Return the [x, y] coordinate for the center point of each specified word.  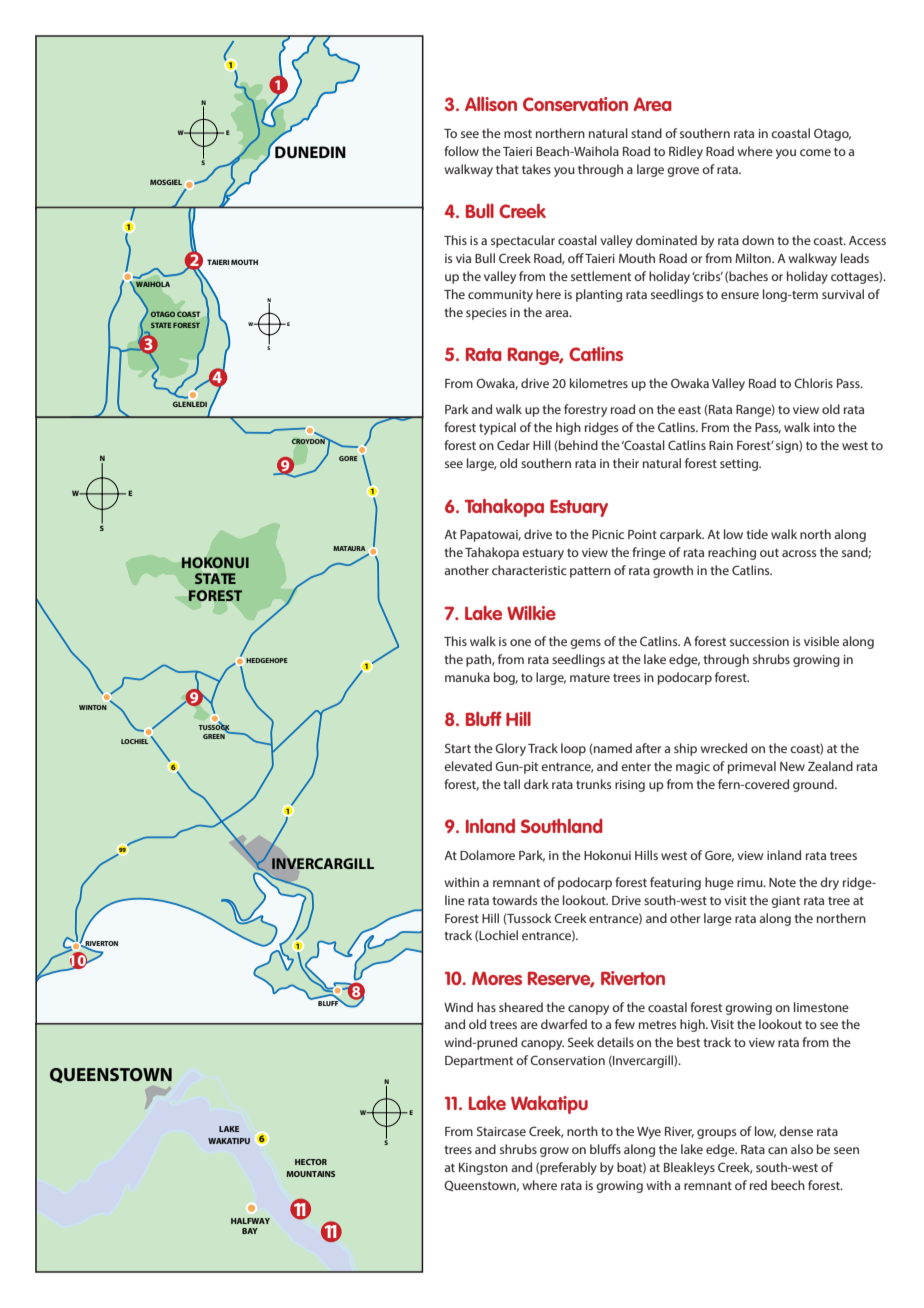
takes [536, 169]
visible [821, 641]
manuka [467, 677]
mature [590, 677]
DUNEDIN [310, 152]
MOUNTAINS [310, 1174]
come [815, 152]
